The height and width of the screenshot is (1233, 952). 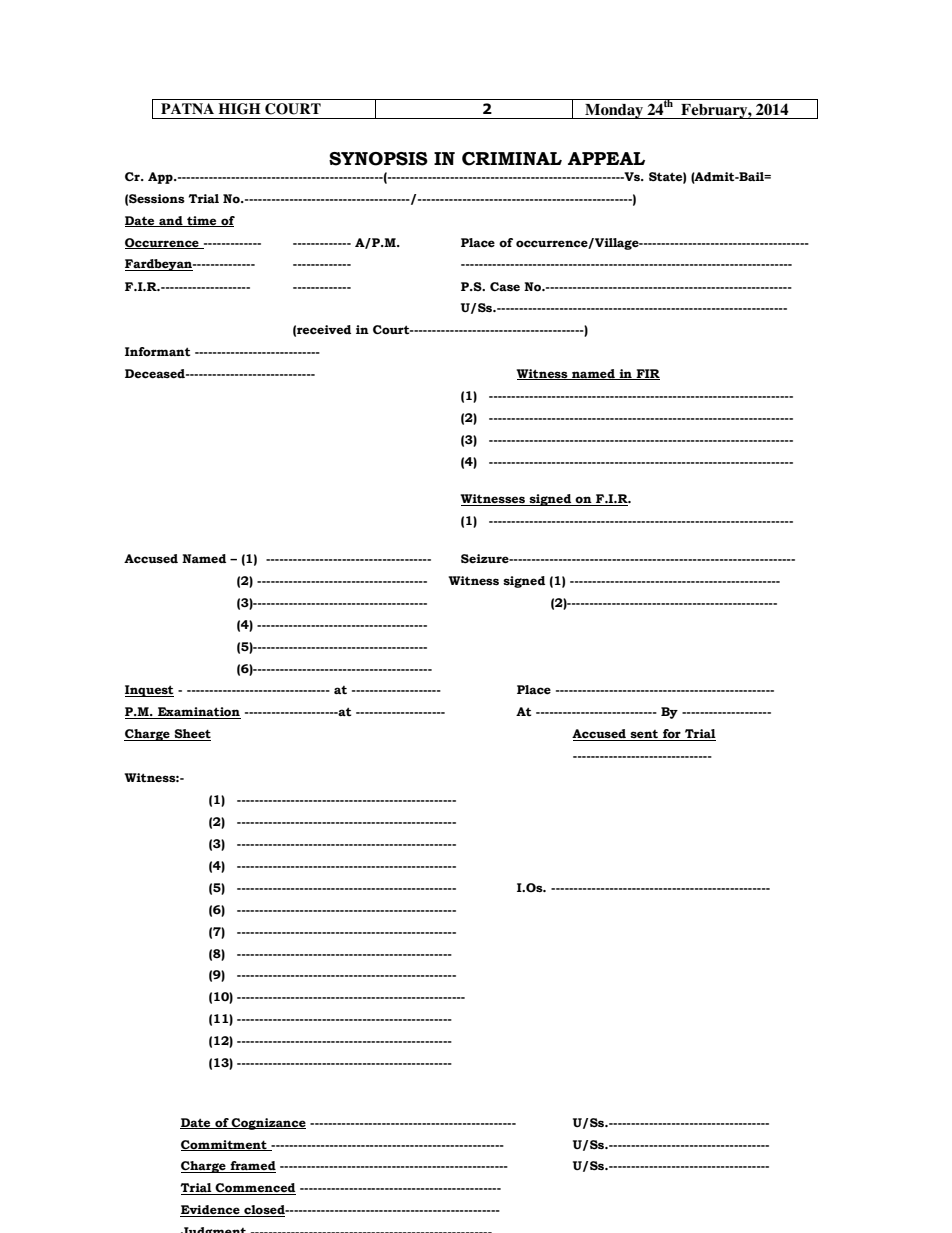 What do you see at coordinates (252, 1167) in the screenshot?
I see `framed` at bounding box center [252, 1167].
